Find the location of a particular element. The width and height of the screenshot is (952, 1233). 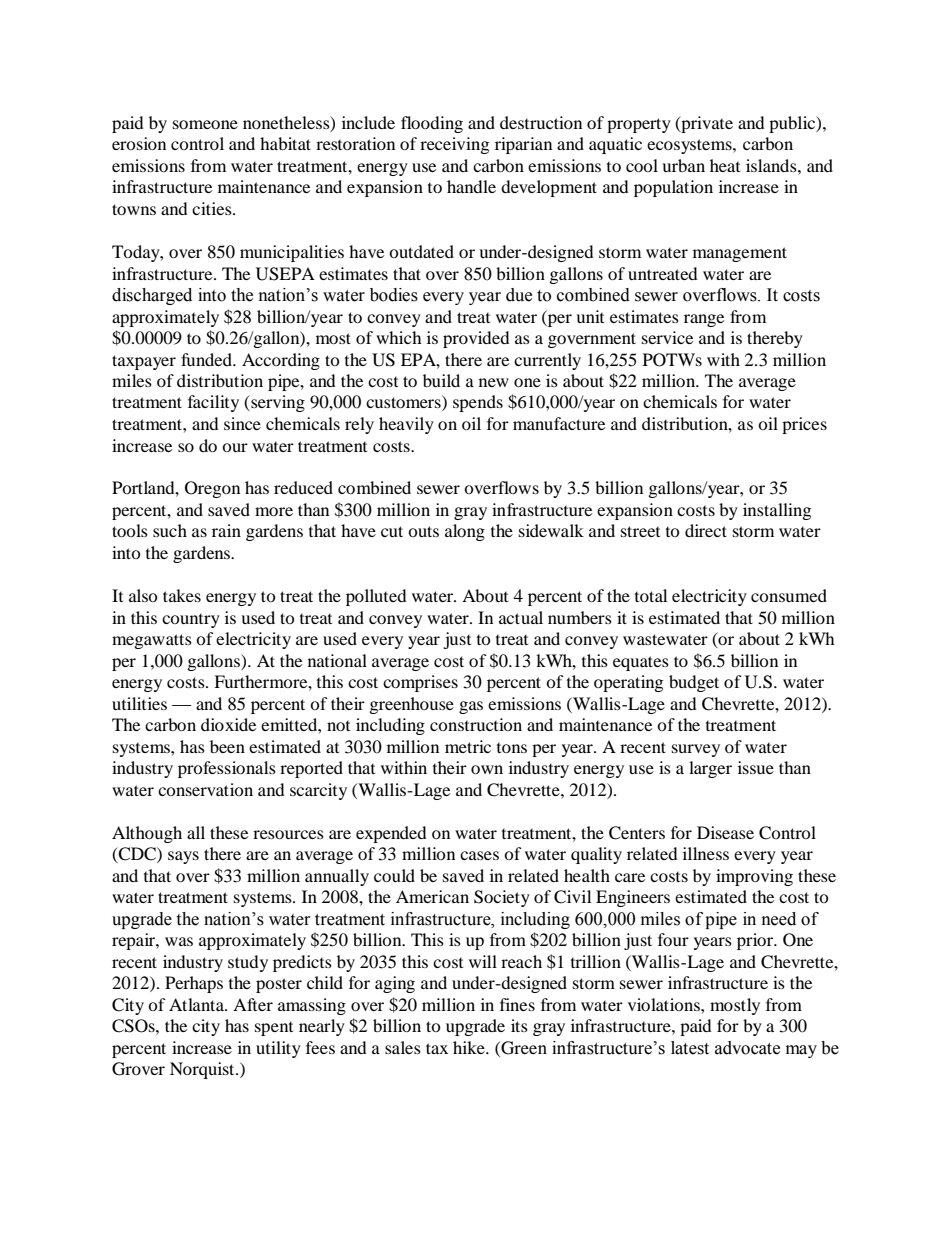

receiving is located at coordinates (454, 145).
